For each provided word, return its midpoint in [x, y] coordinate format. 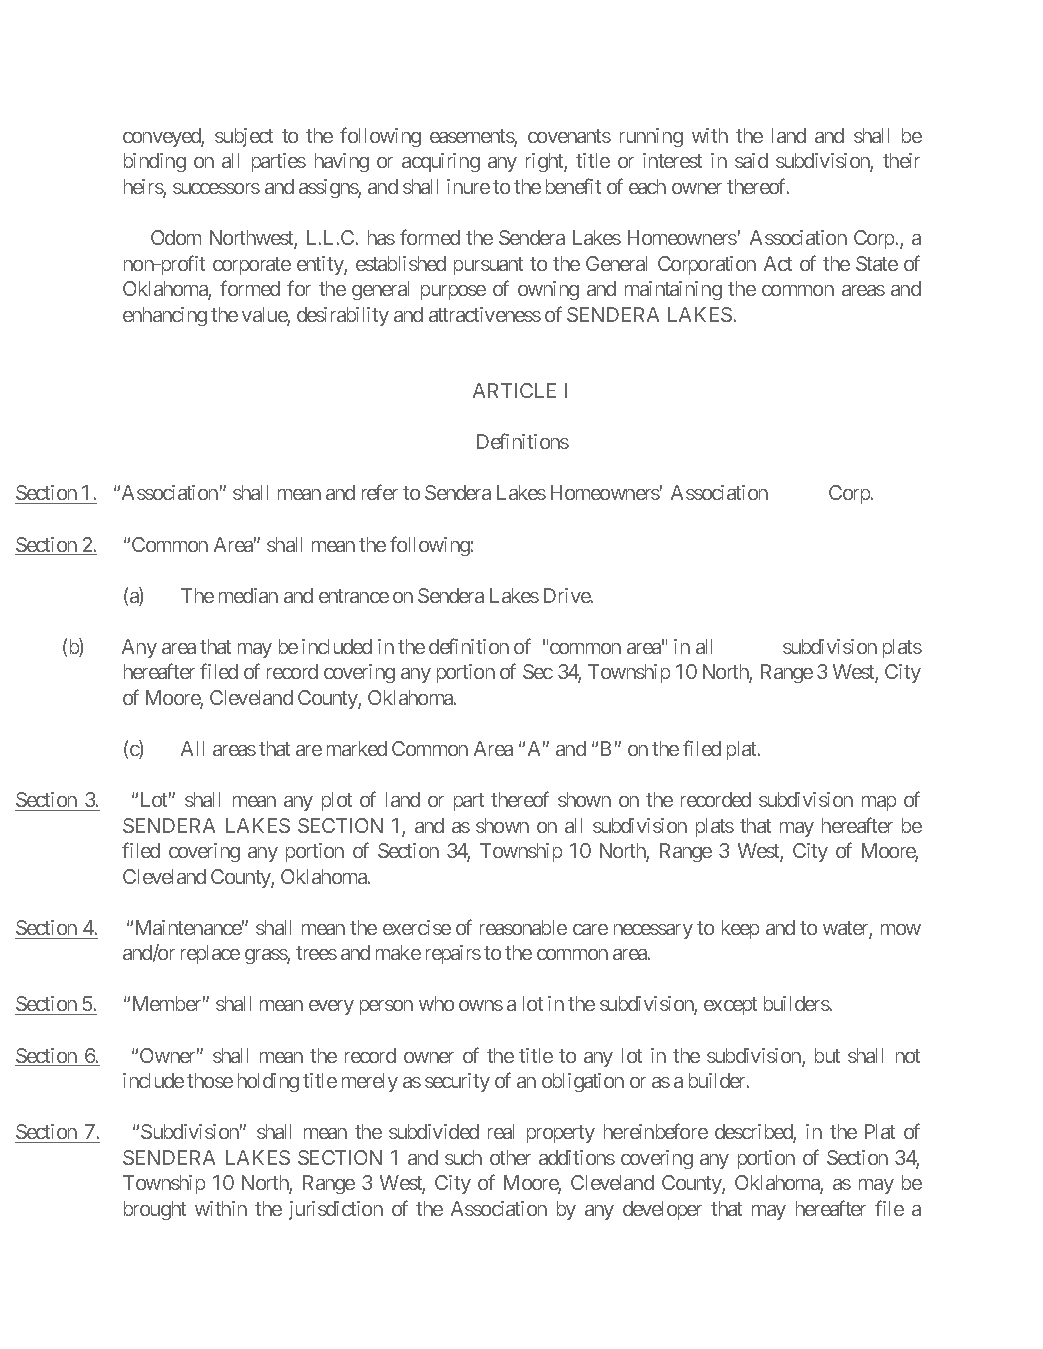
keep [740, 929]
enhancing [165, 316]
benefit [573, 186]
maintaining [673, 290]
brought [155, 1210]
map [879, 803]
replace [210, 954]
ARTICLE [514, 390]
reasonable [523, 927]
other [510, 1157]
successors [216, 188]
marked [357, 748]
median [248, 595]
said [751, 160]
